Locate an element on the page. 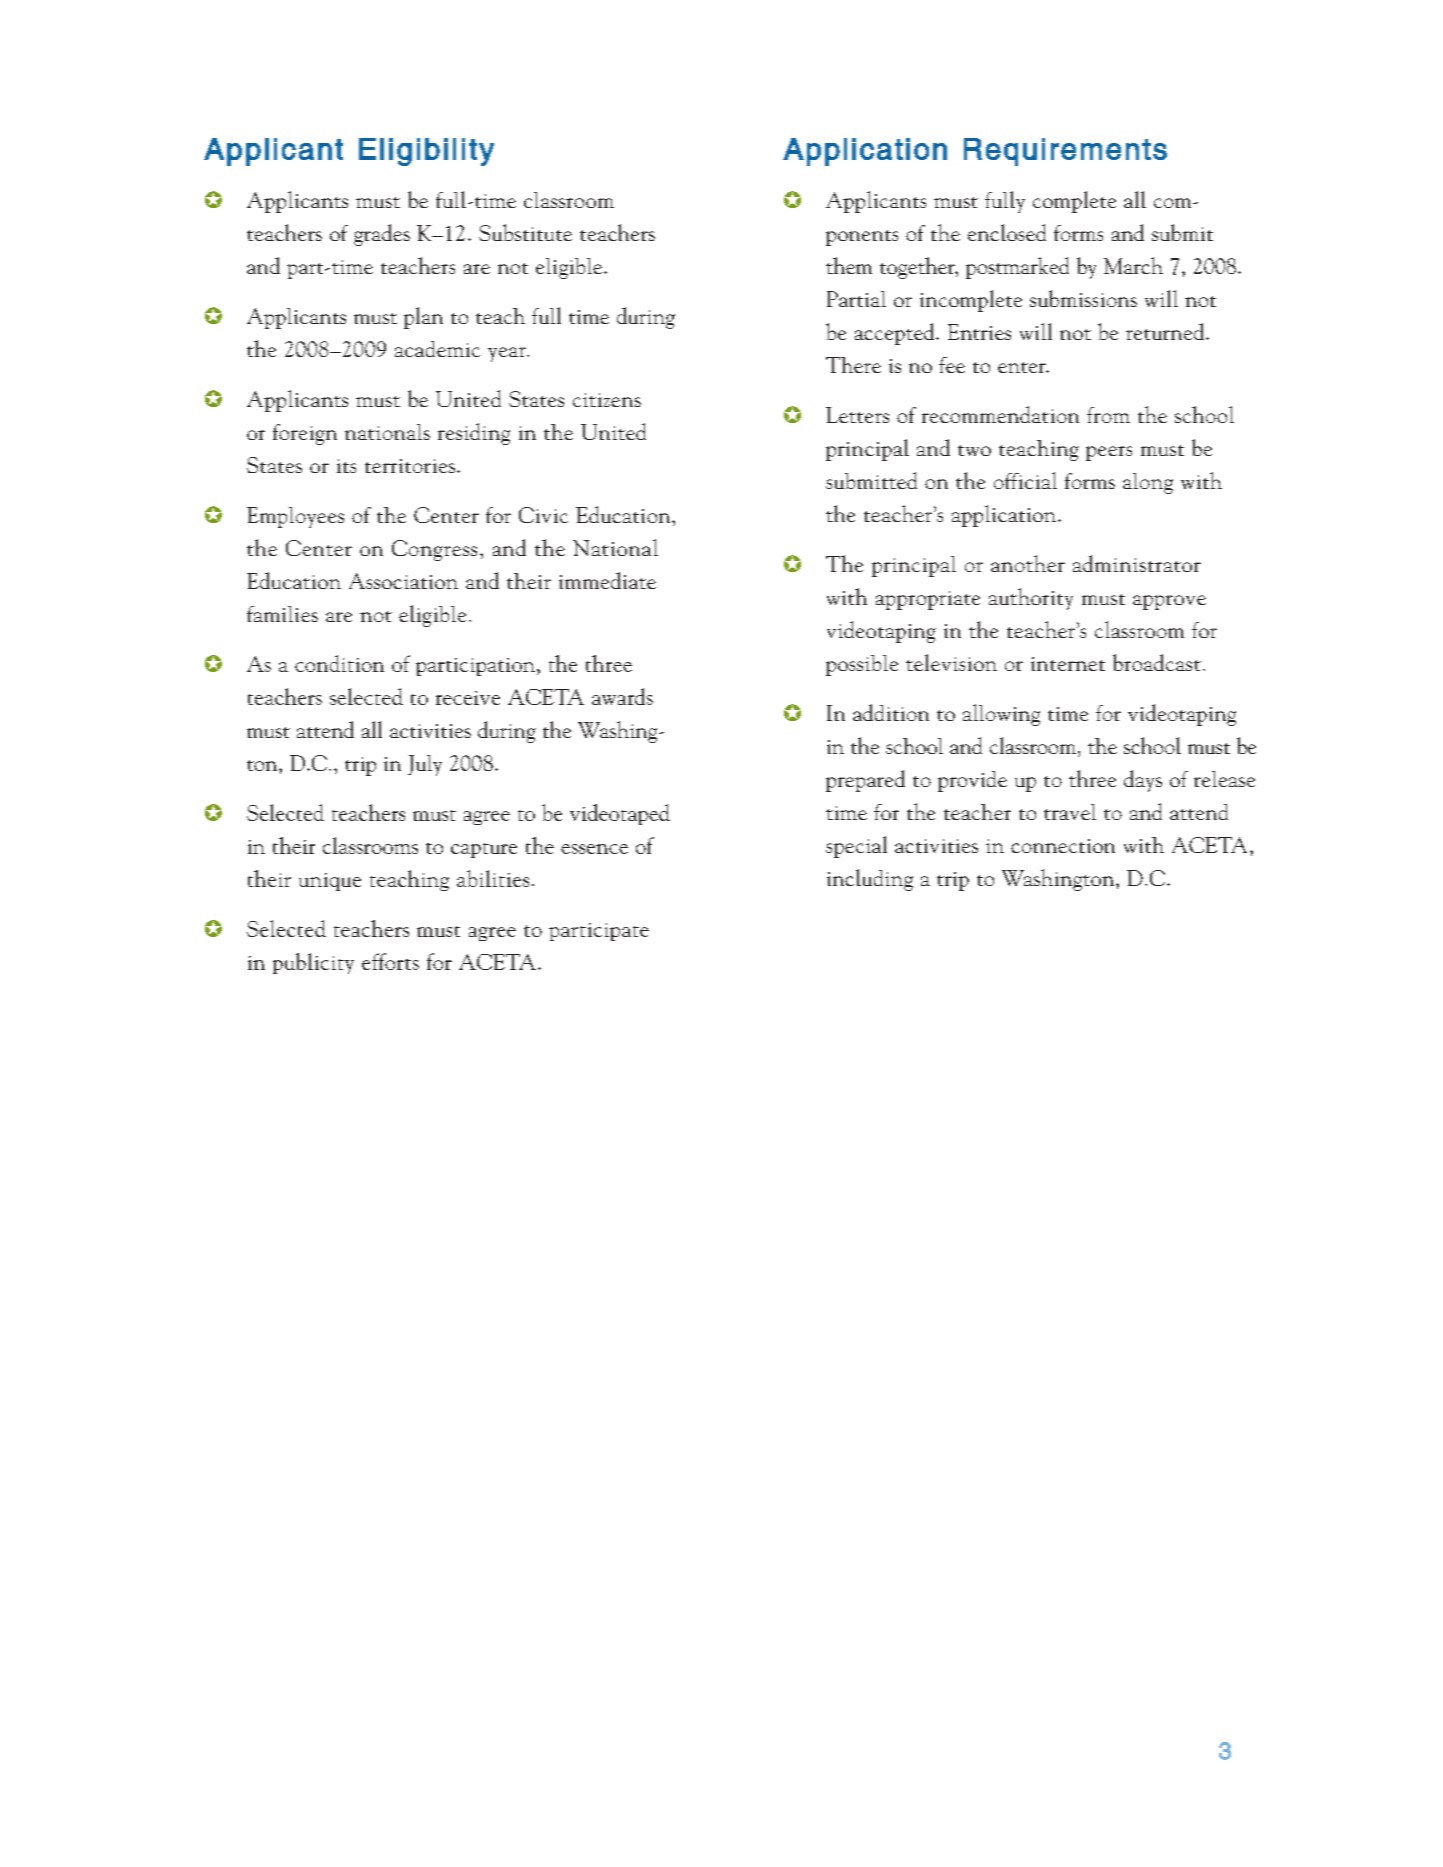 Image resolution: width=1443 pixels, height=1867 pixels. authority is located at coordinates (1031, 599).
